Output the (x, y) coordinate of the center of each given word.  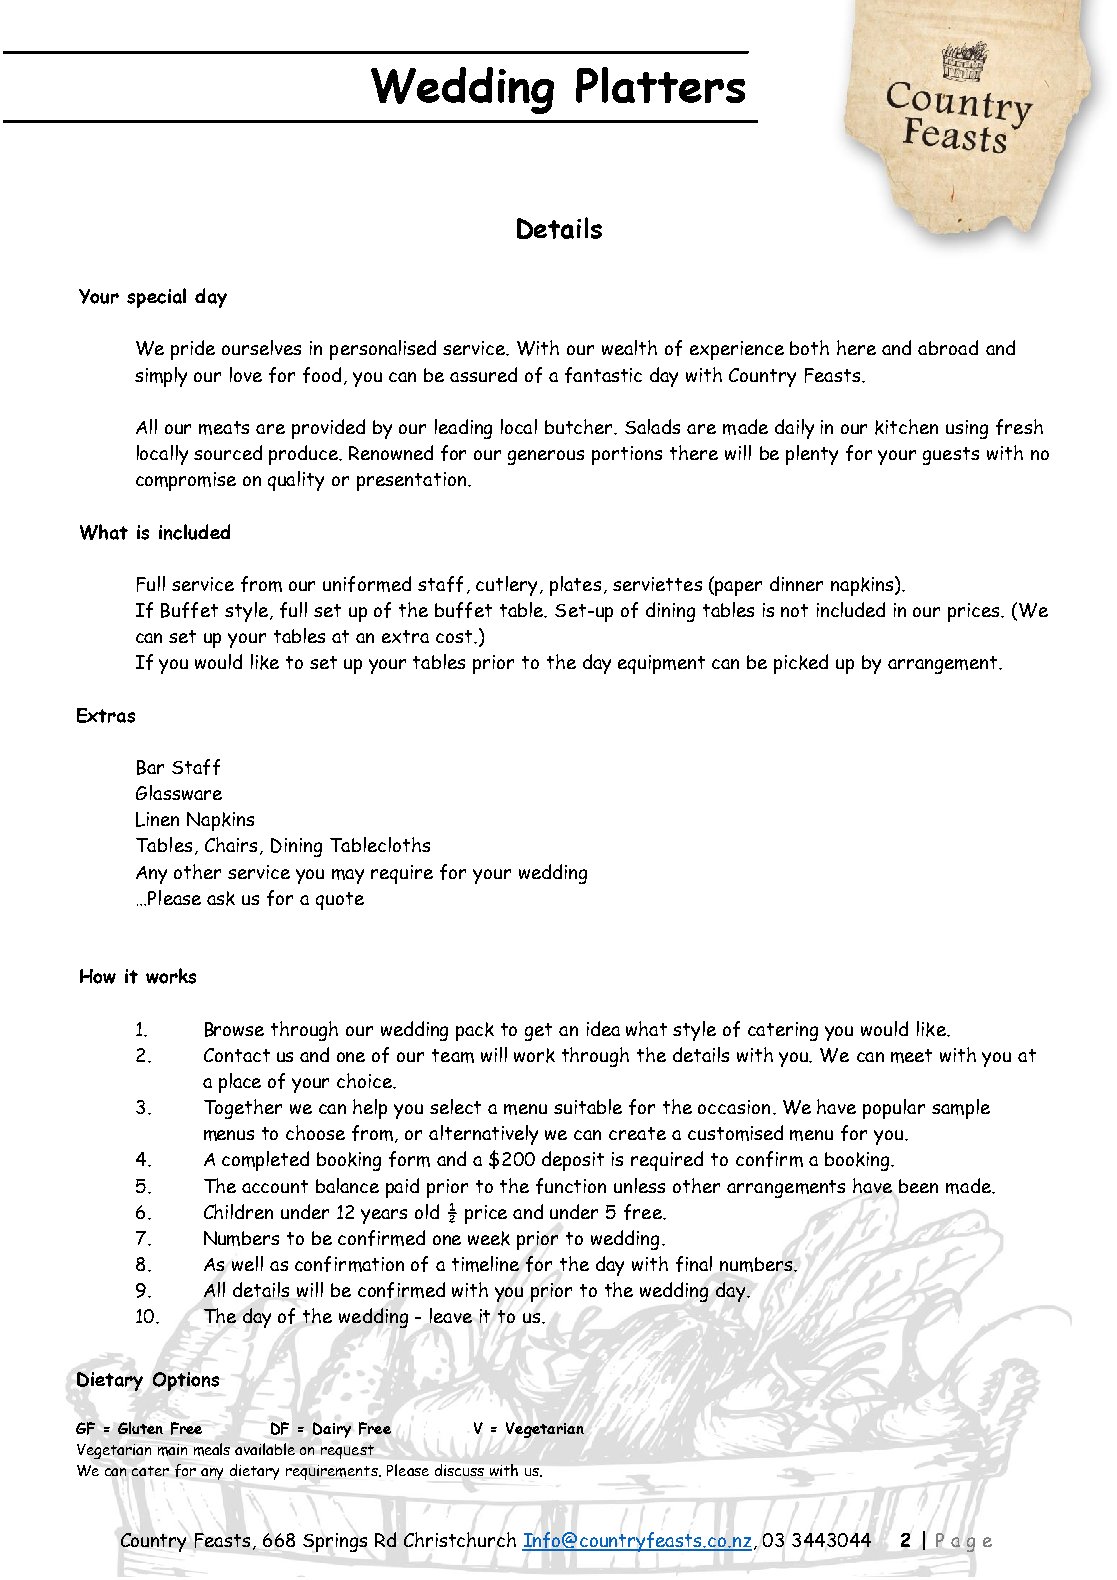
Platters (660, 85)
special (156, 298)
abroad (948, 347)
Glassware (179, 792)
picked (801, 664)
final (694, 1264)
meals (212, 1449)
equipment (661, 664)
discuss (459, 1470)
